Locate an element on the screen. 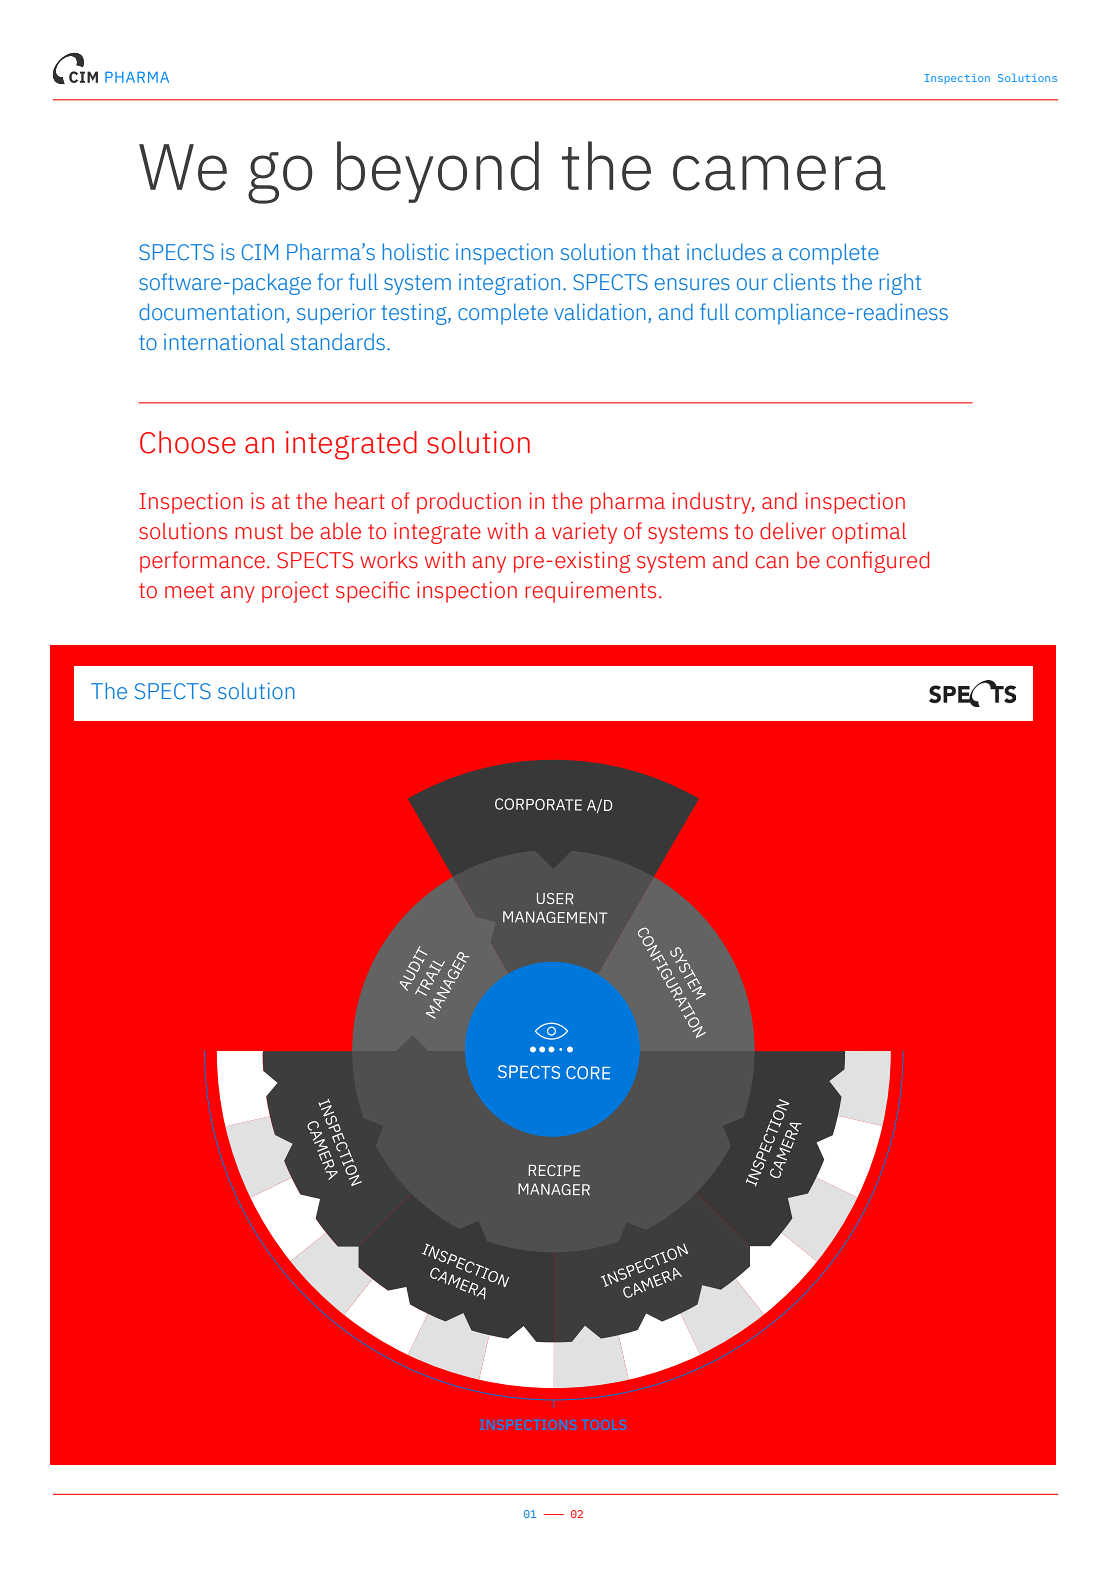  superior is located at coordinates (336, 314).
